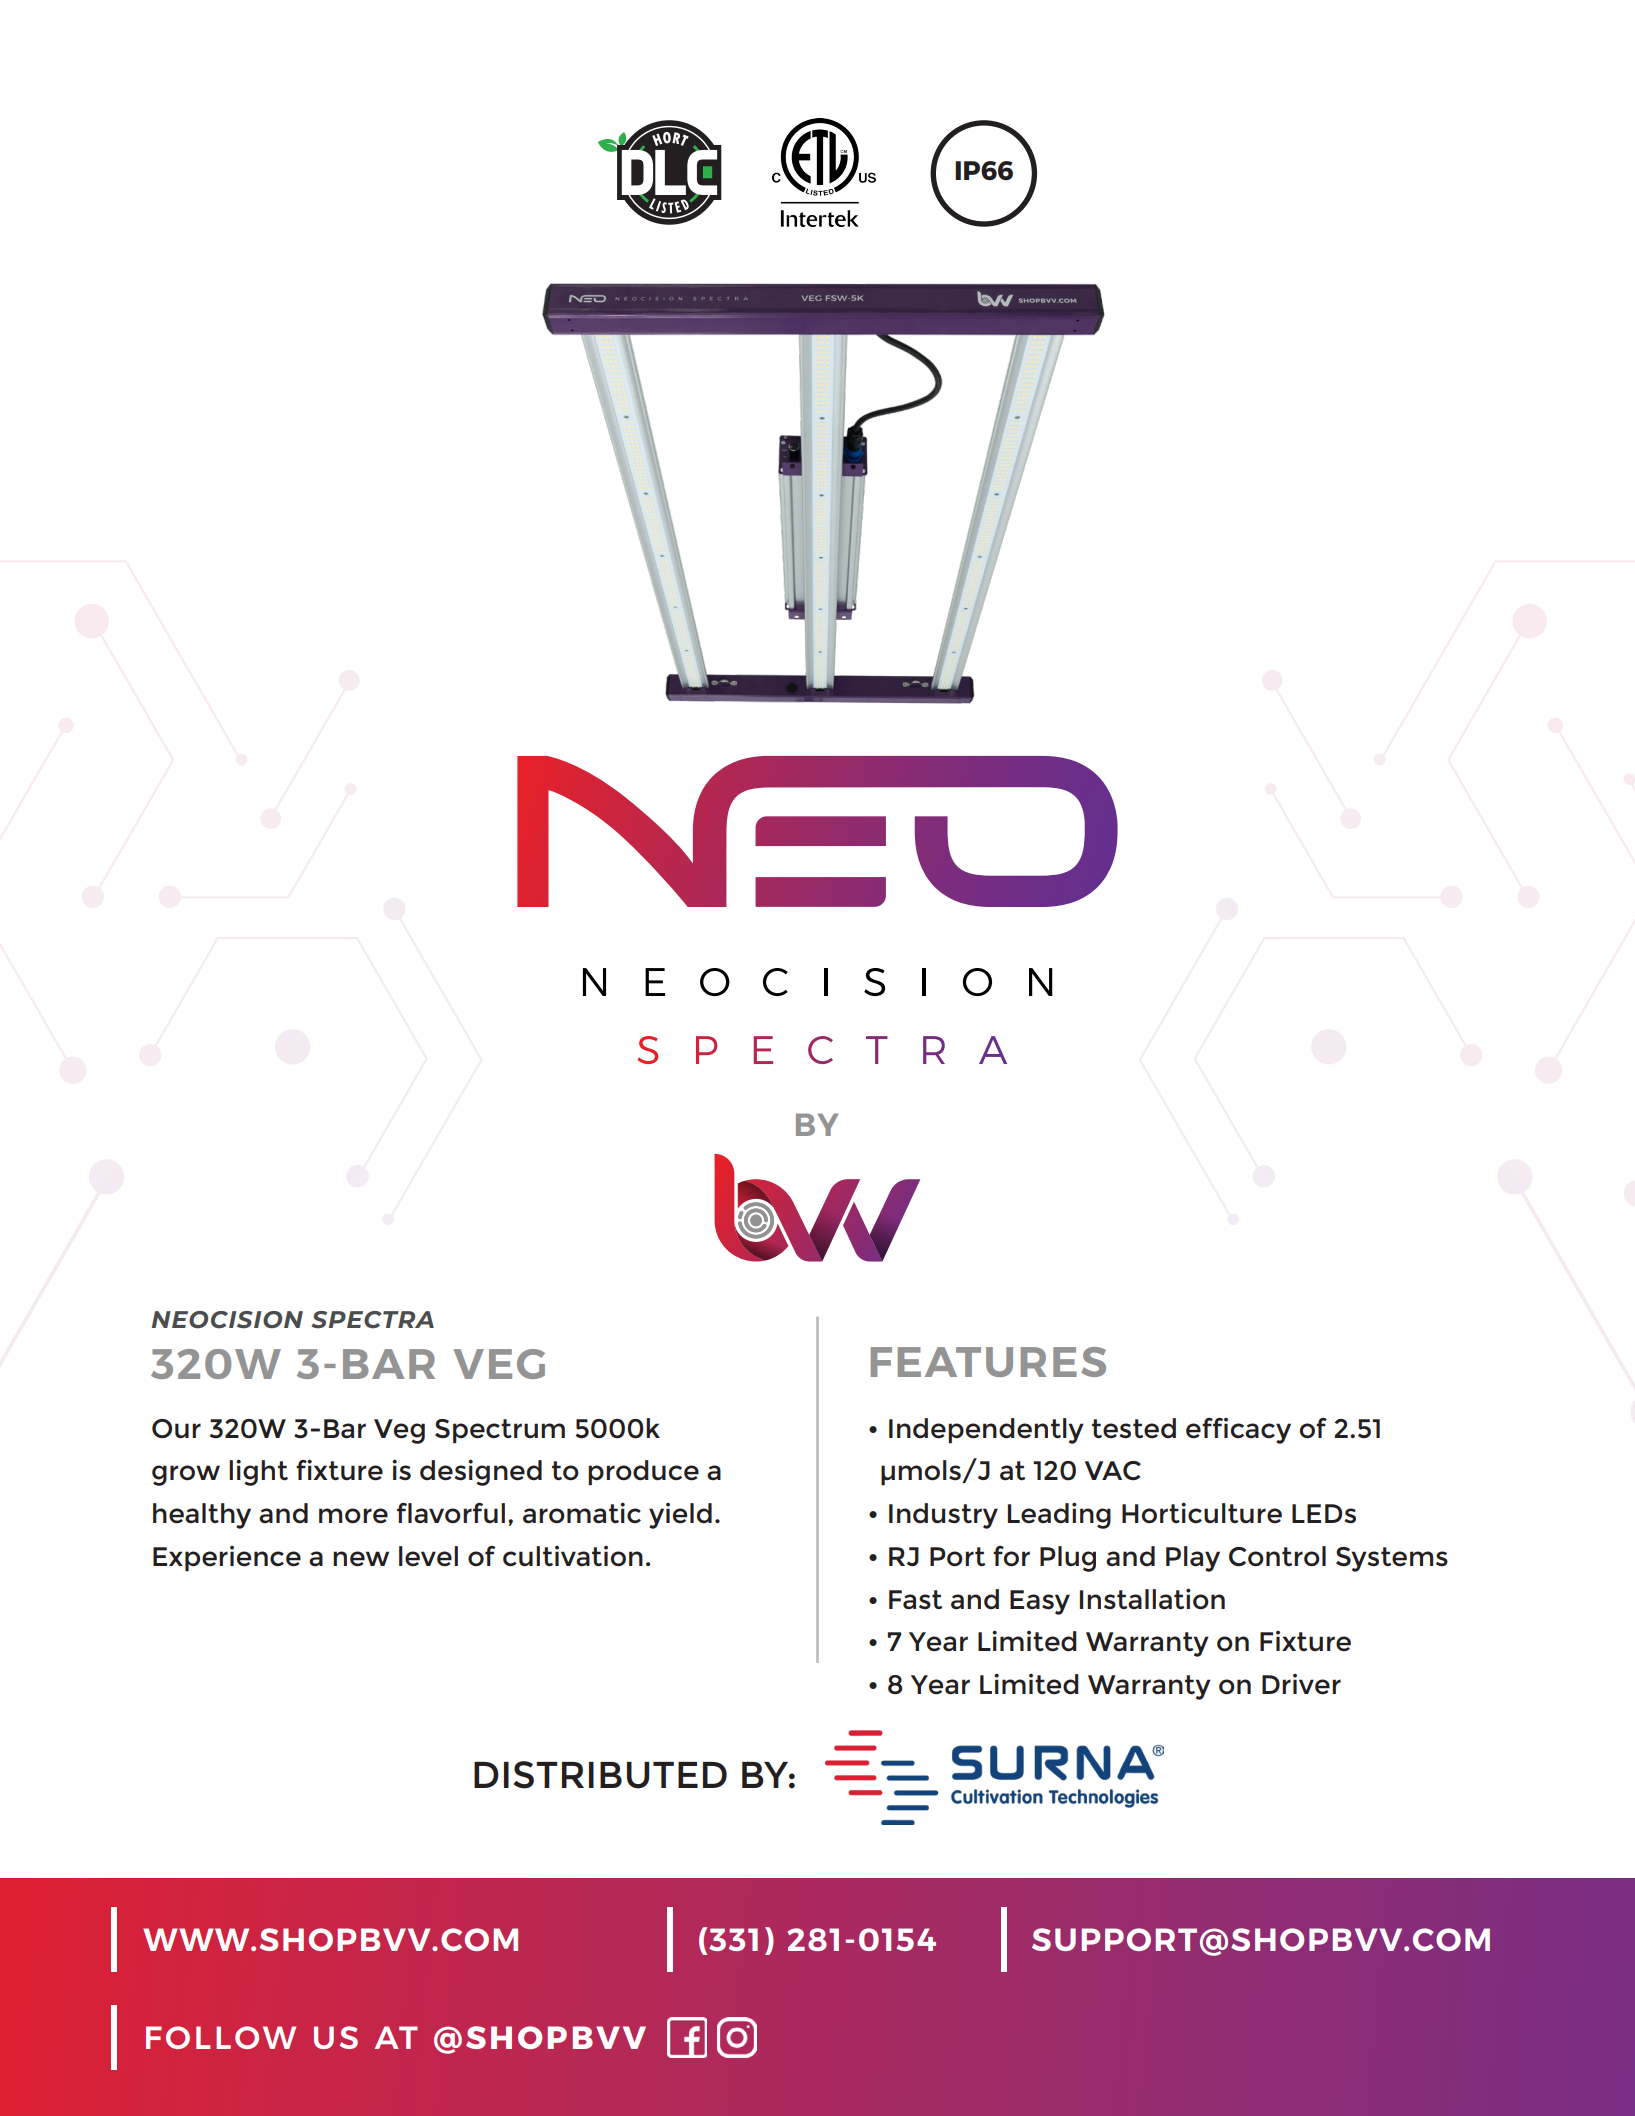 This page has width=1635, height=2116. Describe the element at coordinates (988, 1362) in the page. I see `FEATURES` at that location.
